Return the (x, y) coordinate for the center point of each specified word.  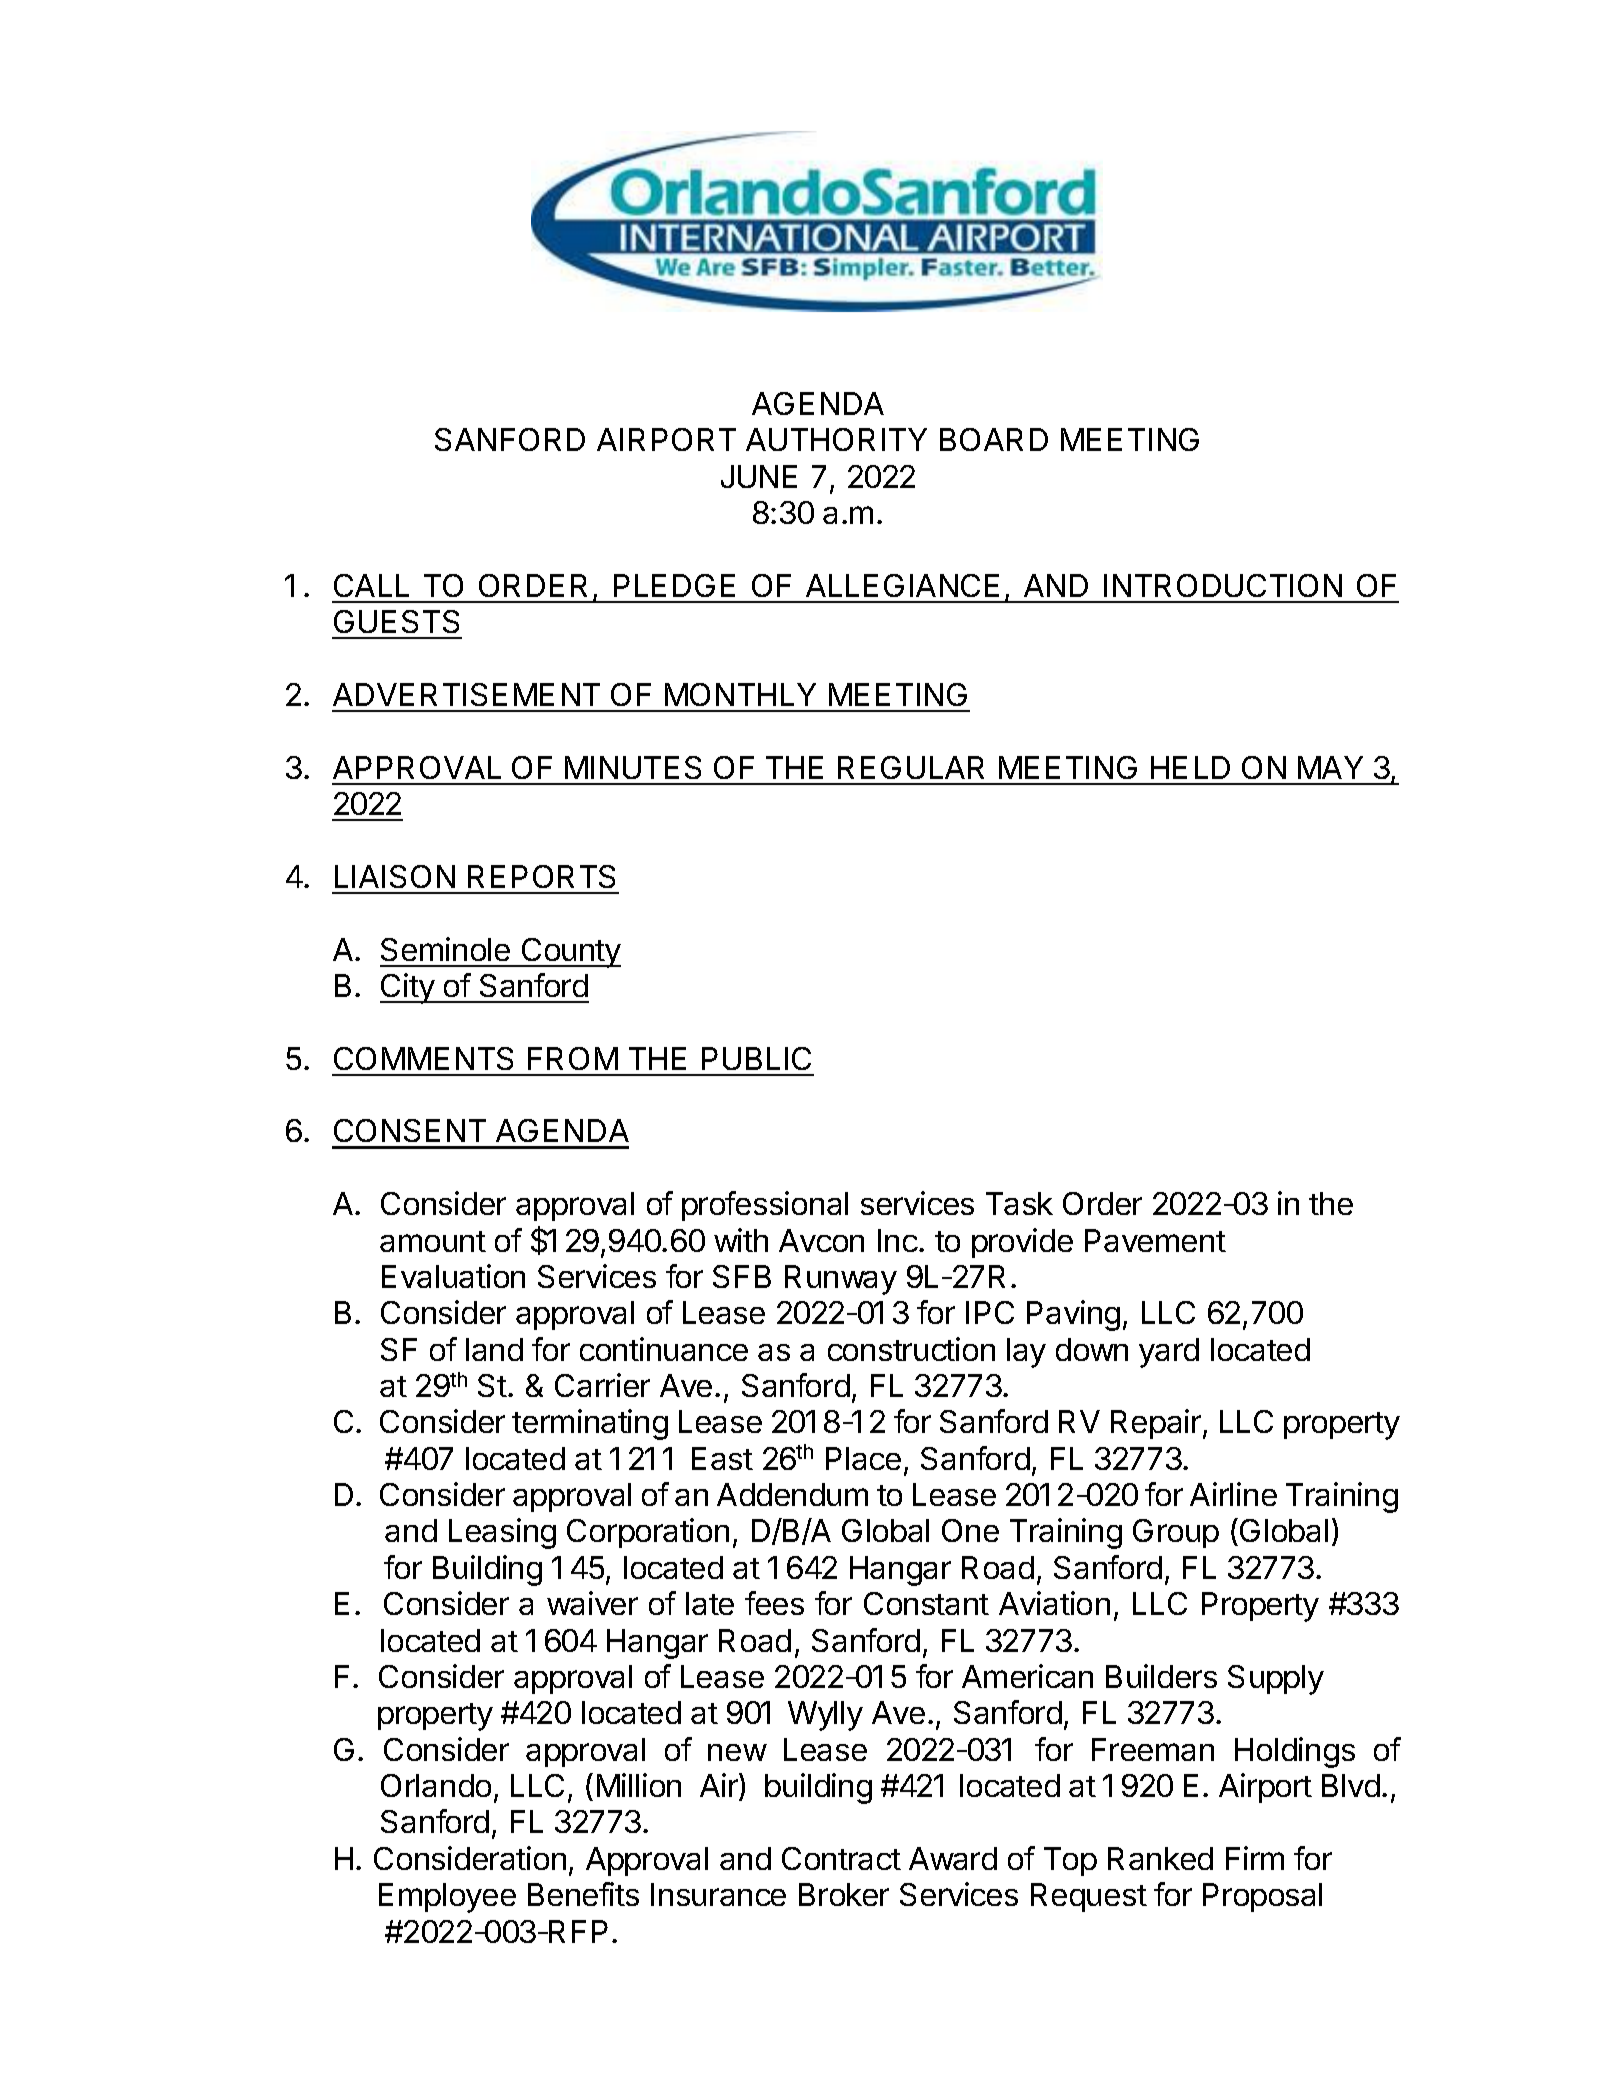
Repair (1157, 1424)
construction (911, 1349)
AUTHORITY (836, 439)
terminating (590, 1424)
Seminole (445, 949)
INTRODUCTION (1223, 585)
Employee (447, 1898)
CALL (371, 585)
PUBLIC (756, 1058)
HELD (1190, 767)
